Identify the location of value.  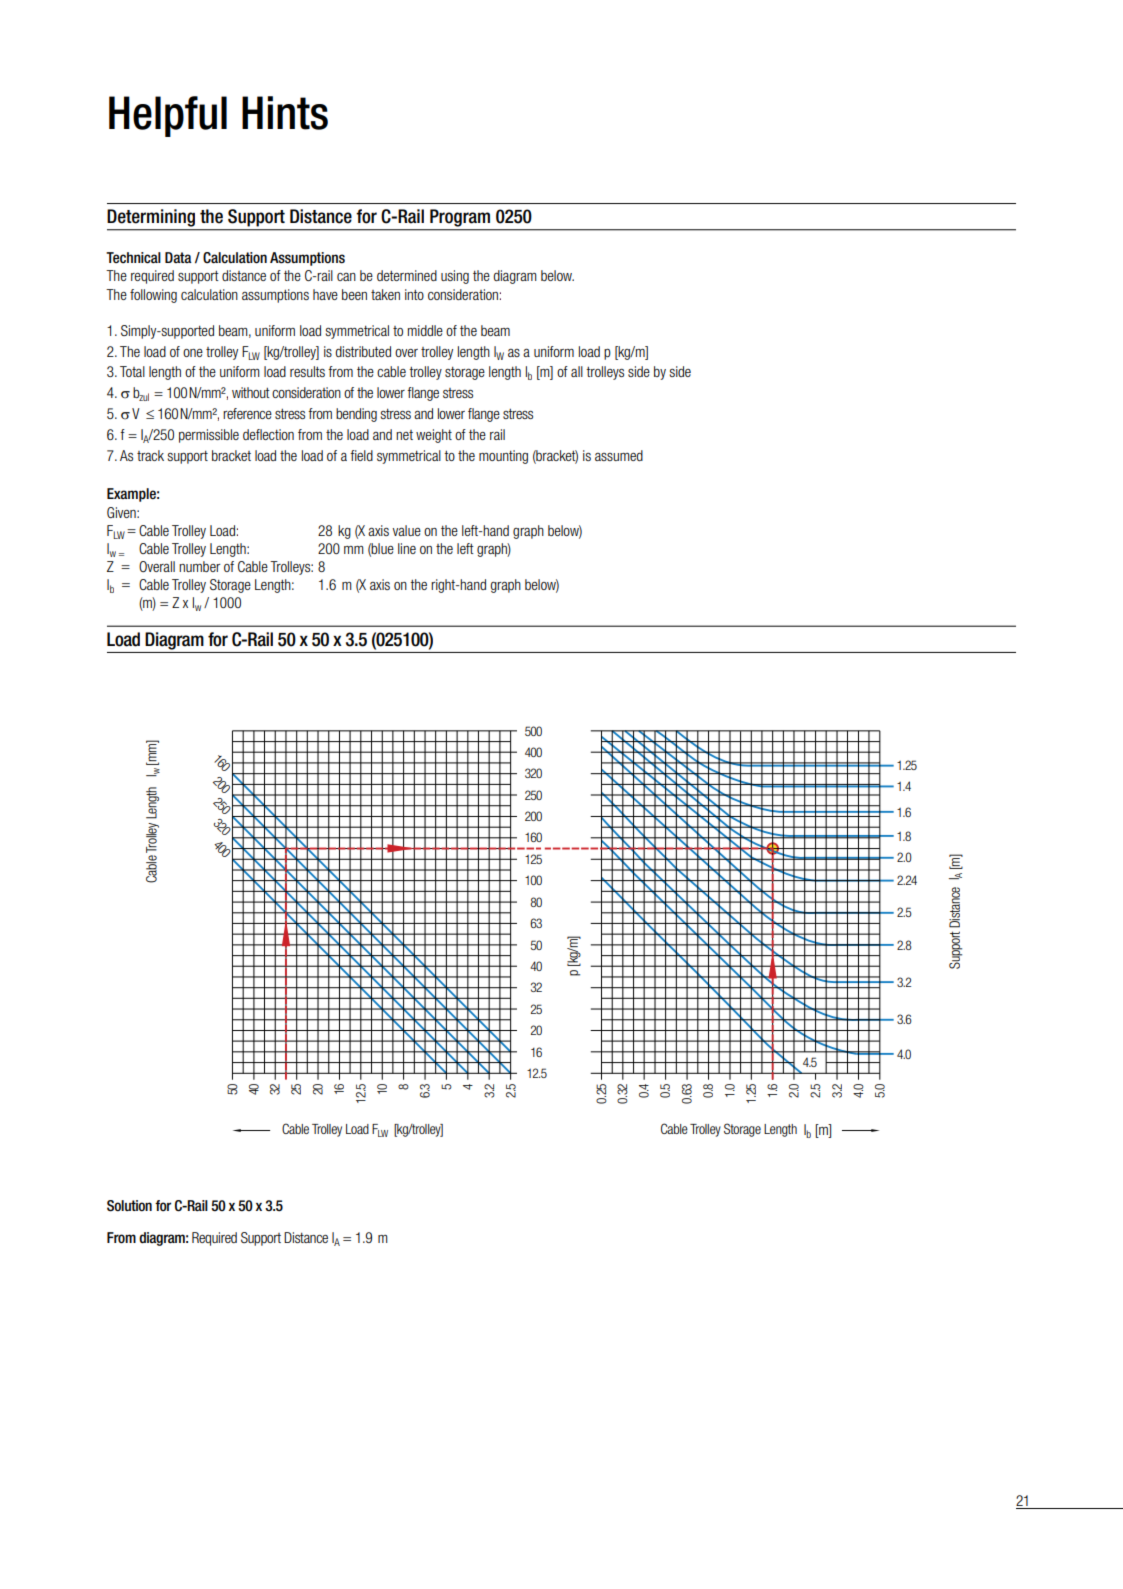
(406, 530).
